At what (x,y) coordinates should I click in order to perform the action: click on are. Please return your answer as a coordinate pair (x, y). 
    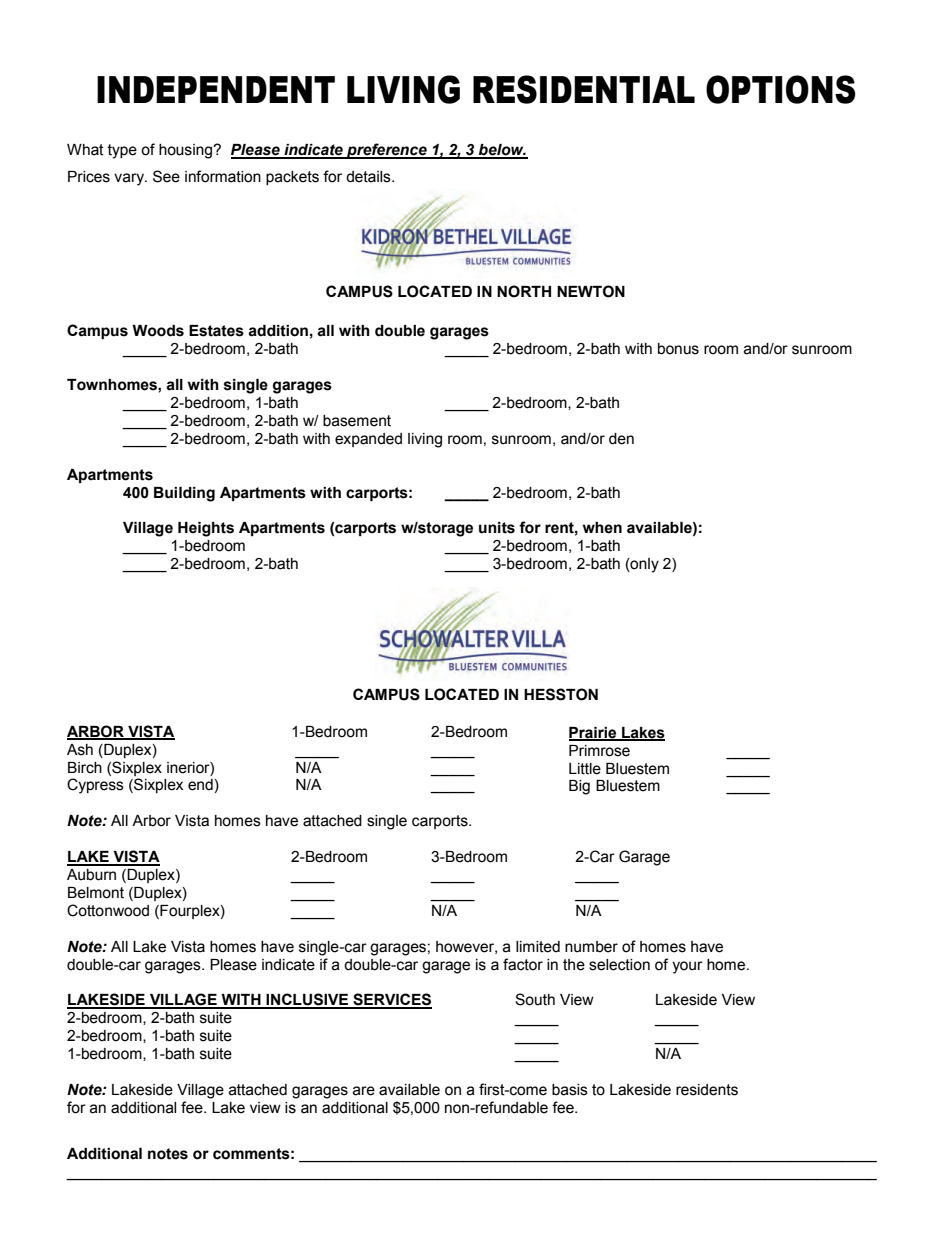
    Looking at the image, I should click on (364, 1091).
